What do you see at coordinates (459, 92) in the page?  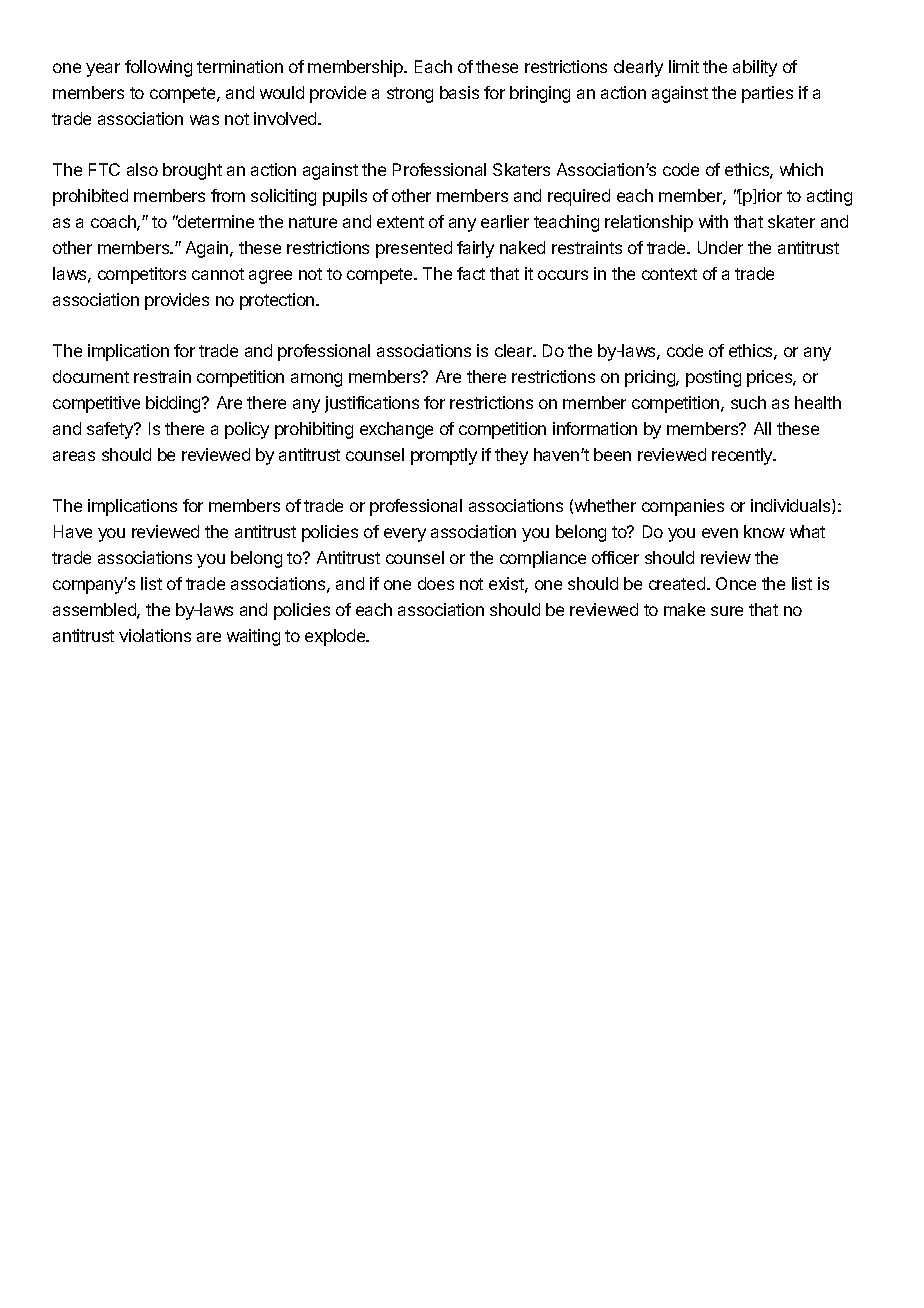 I see `basis` at bounding box center [459, 92].
